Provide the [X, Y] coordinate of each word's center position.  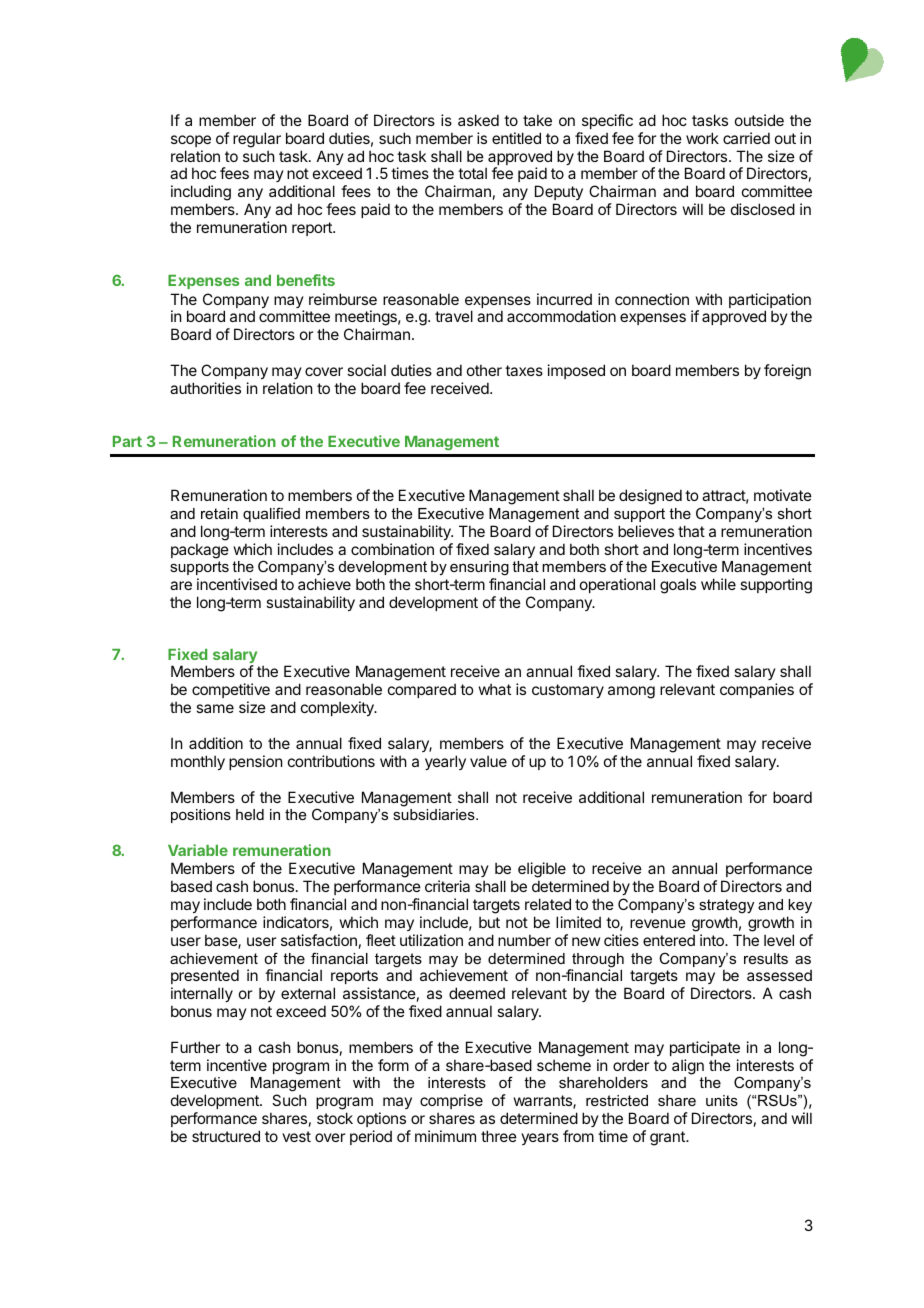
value [488, 761]
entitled [516, 138]
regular [257, 140]
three [499, 1136]
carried [746, 138]
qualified [271, 514]
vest [296, 1136]
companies [757, 690]
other [484, 370]
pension [255, 762]
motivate [783, 495]
